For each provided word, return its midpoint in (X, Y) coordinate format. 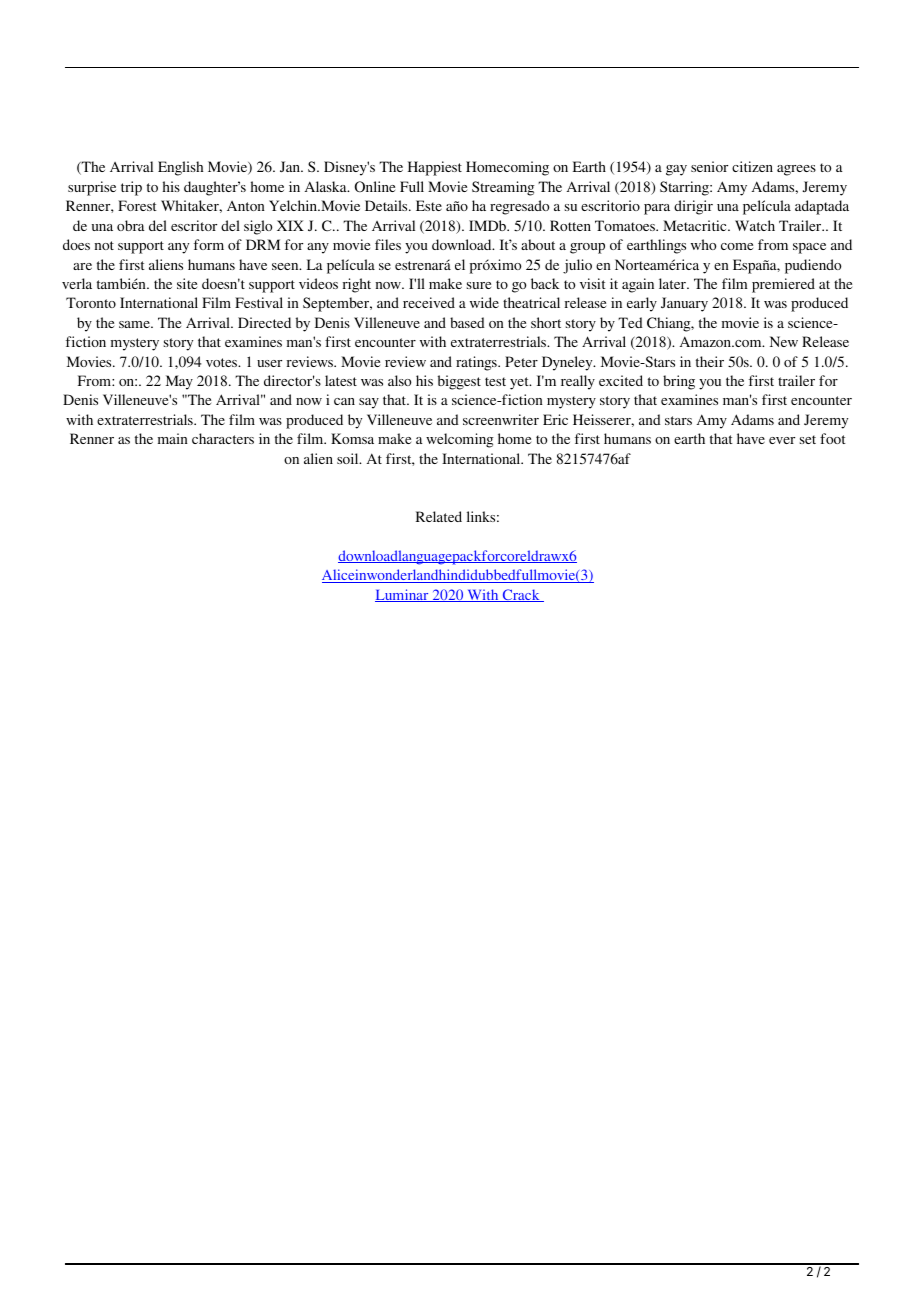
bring (679, 382)
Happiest (435, 168)
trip (131, 188)
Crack (521, 595)
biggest (459, 382)
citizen (752, 166)
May (179, 382)
